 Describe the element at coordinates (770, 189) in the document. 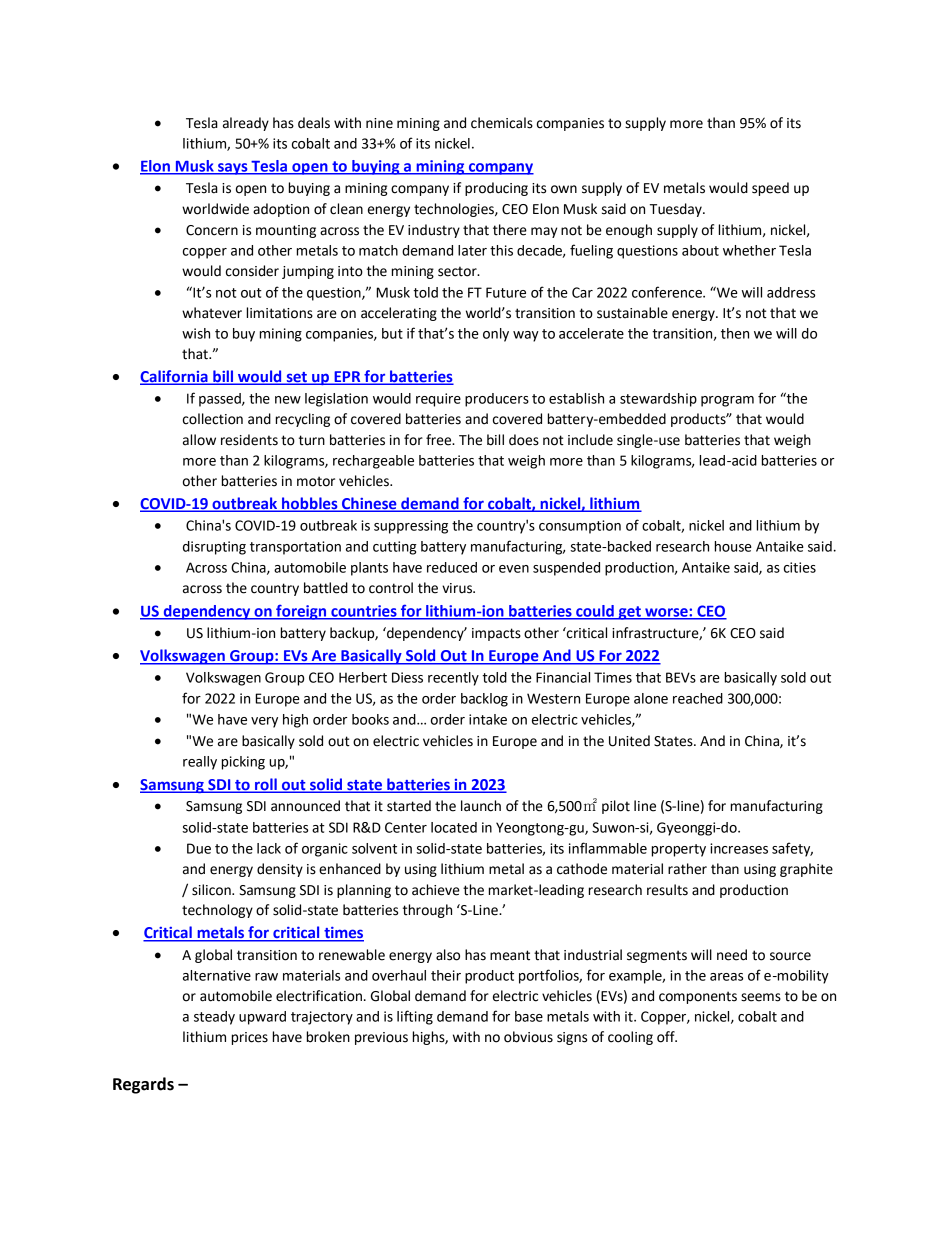

I see `speed` at that location.
